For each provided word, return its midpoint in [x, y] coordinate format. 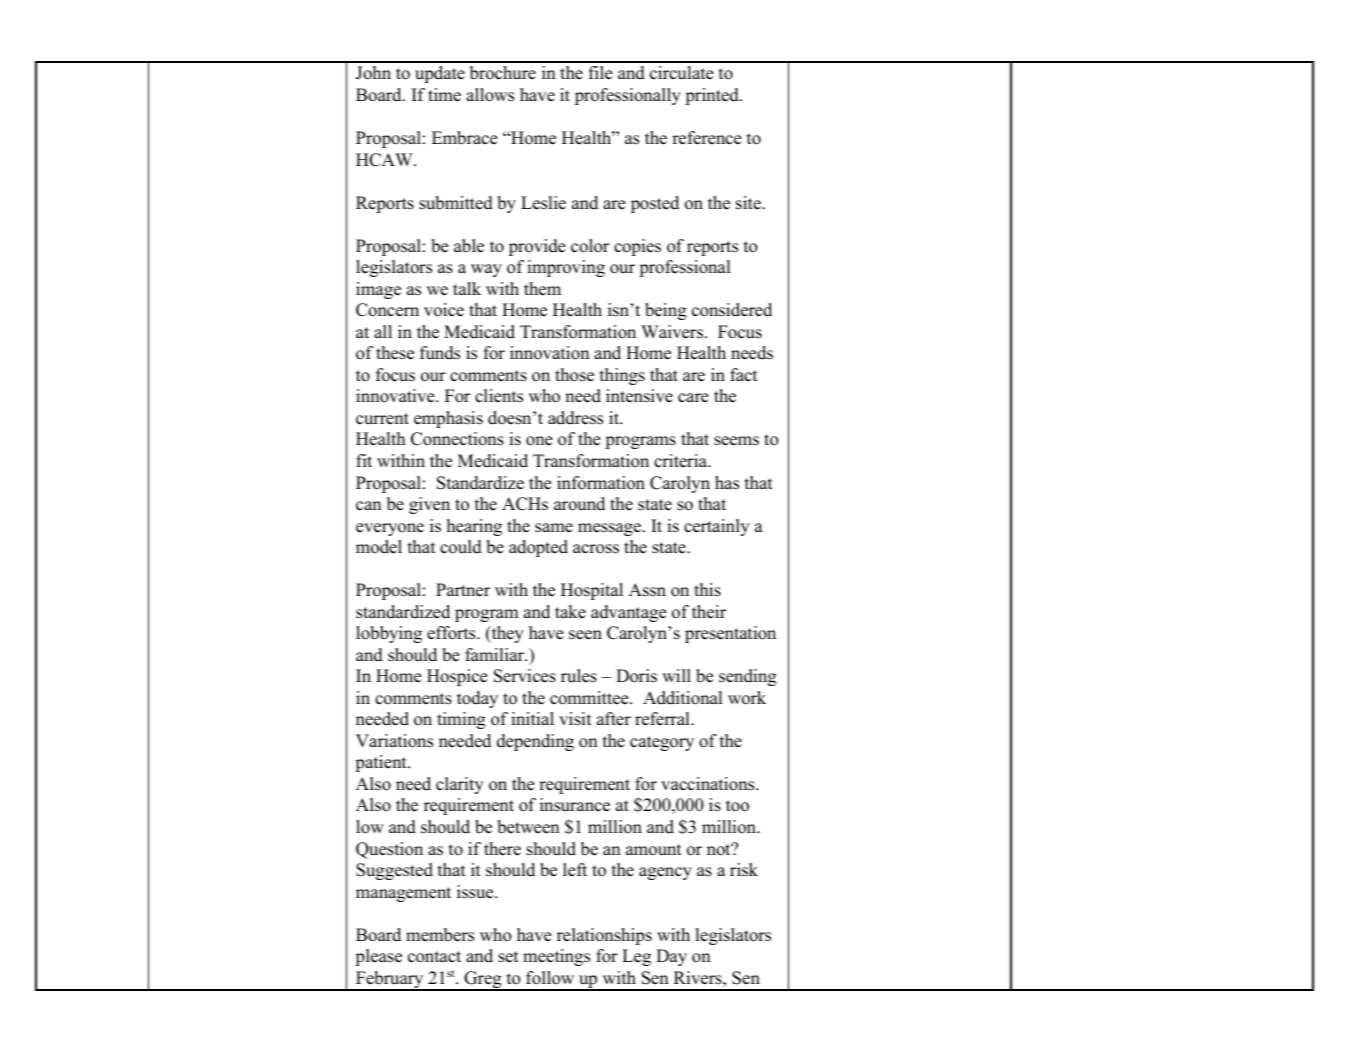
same [554, 528]
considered [732, 310]
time [444, 95]
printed [713, 96]
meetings [556, 957]
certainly [717, 527]
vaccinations [709, 784]
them [542, 289]
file [600, 73]
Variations [394, 741]
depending [535, 742]
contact [434, 957]
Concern [387, 310]
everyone [390, 529]
